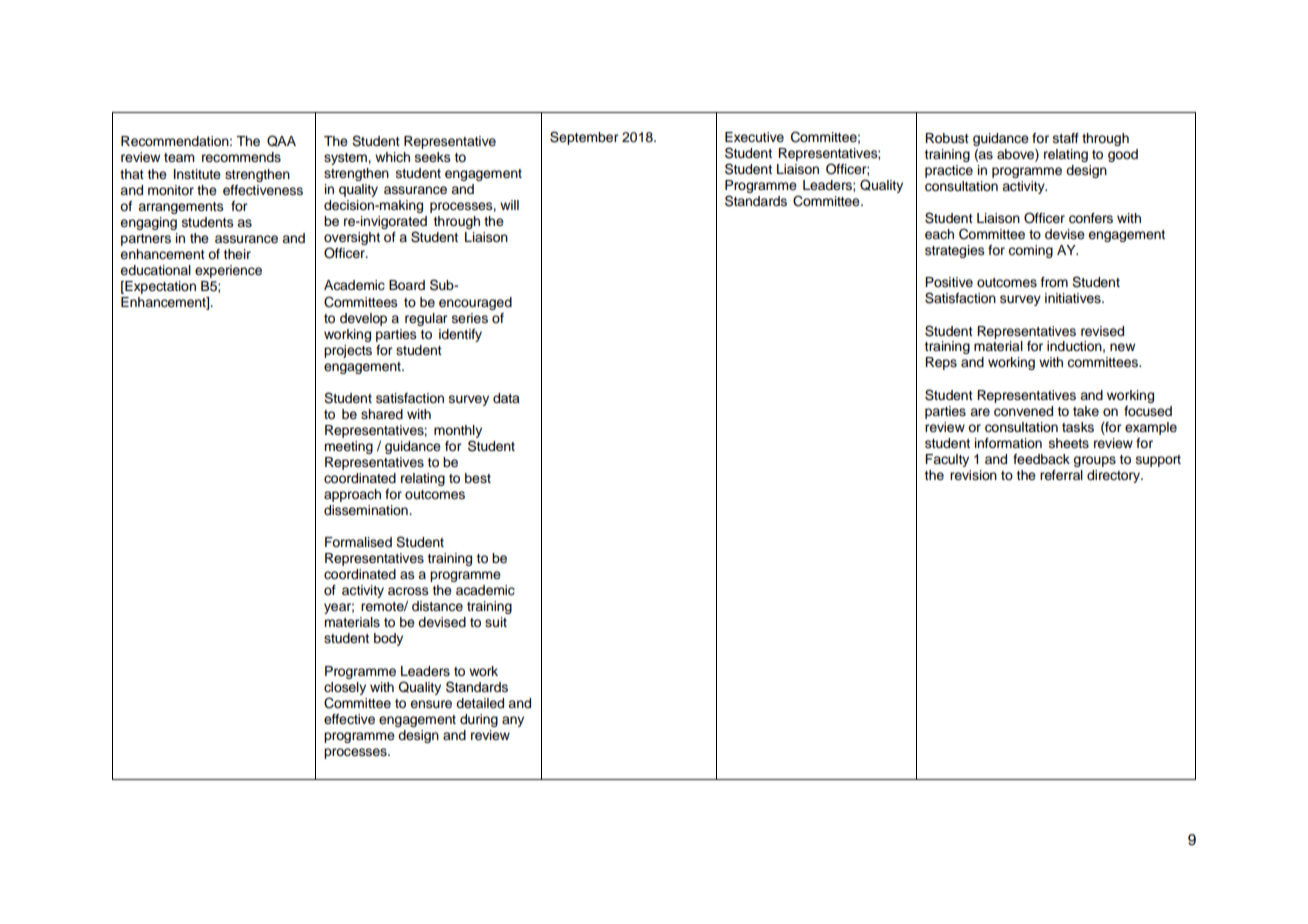 The height and width of the screenshot is (924, 1308). I want to click on any, so click(513, 721).
